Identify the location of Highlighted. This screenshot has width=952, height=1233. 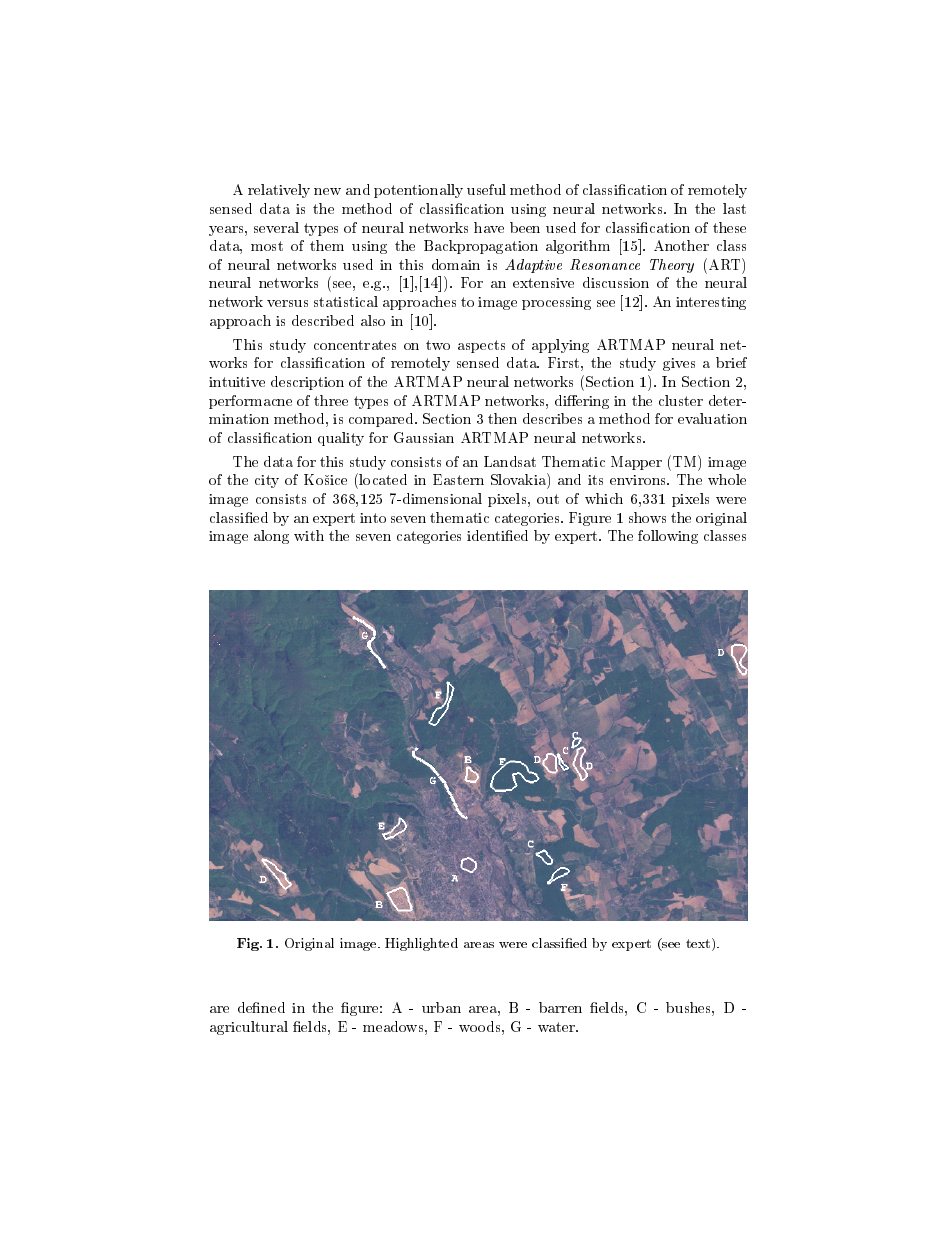
(421, 944).
